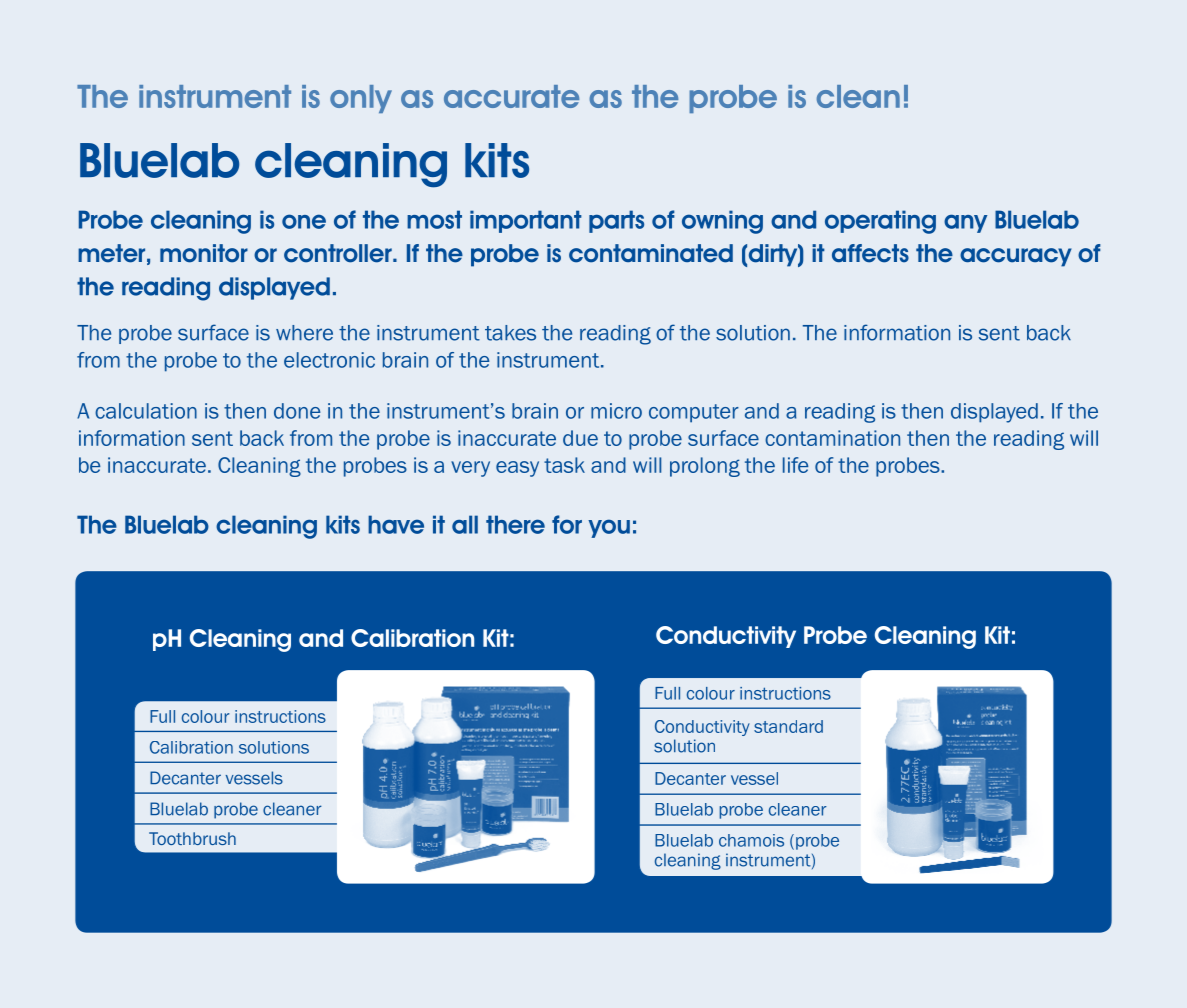 The width and height of the document is (1187, 1008). I want to click on Toothbrush, so click(192, 838).
